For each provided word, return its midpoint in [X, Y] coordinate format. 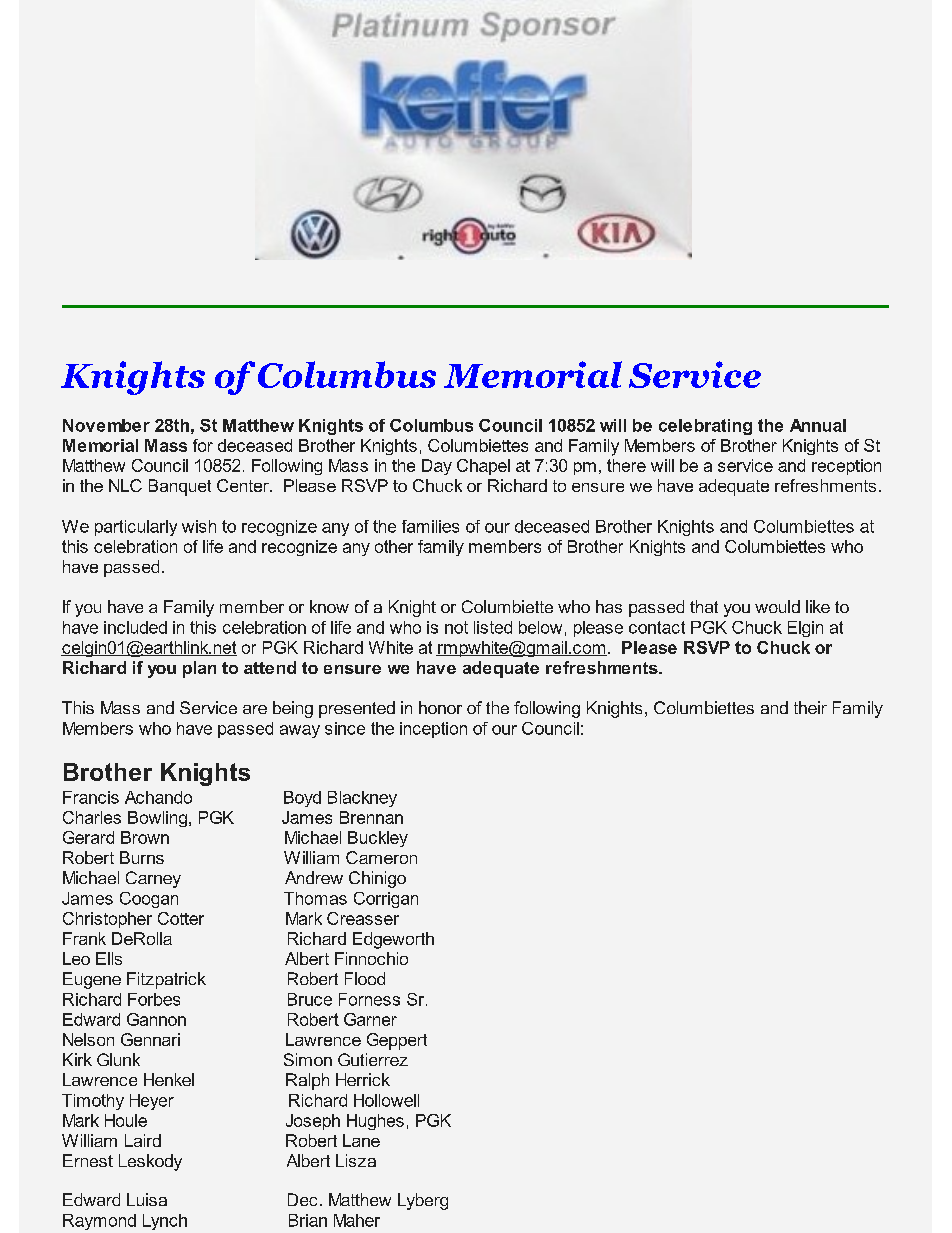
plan [199, 669]
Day [437, 467]
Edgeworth [393, 940]
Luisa [147, 1199]
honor [440, 707]
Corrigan [386, 900]
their [810, 707]
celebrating [705, 427]
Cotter [181, 918]
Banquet [180, 487]
